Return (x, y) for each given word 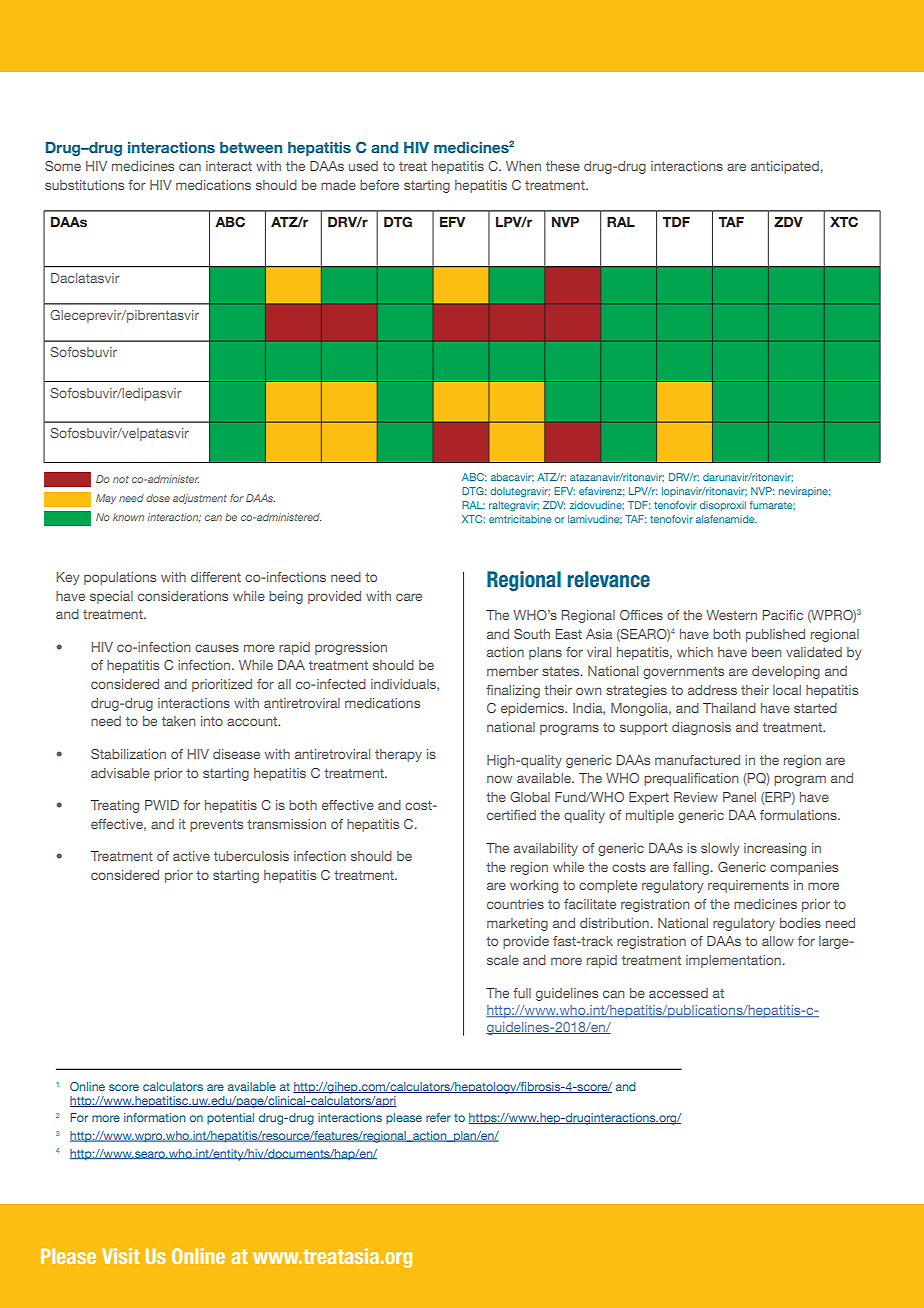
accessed (678, 993)
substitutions (84, 185)
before (379, 185)
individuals (404, 685)
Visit (121, 1256)
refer (438, 1117)
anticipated (785, 167)
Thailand (729, 708)
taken (178, 721)
